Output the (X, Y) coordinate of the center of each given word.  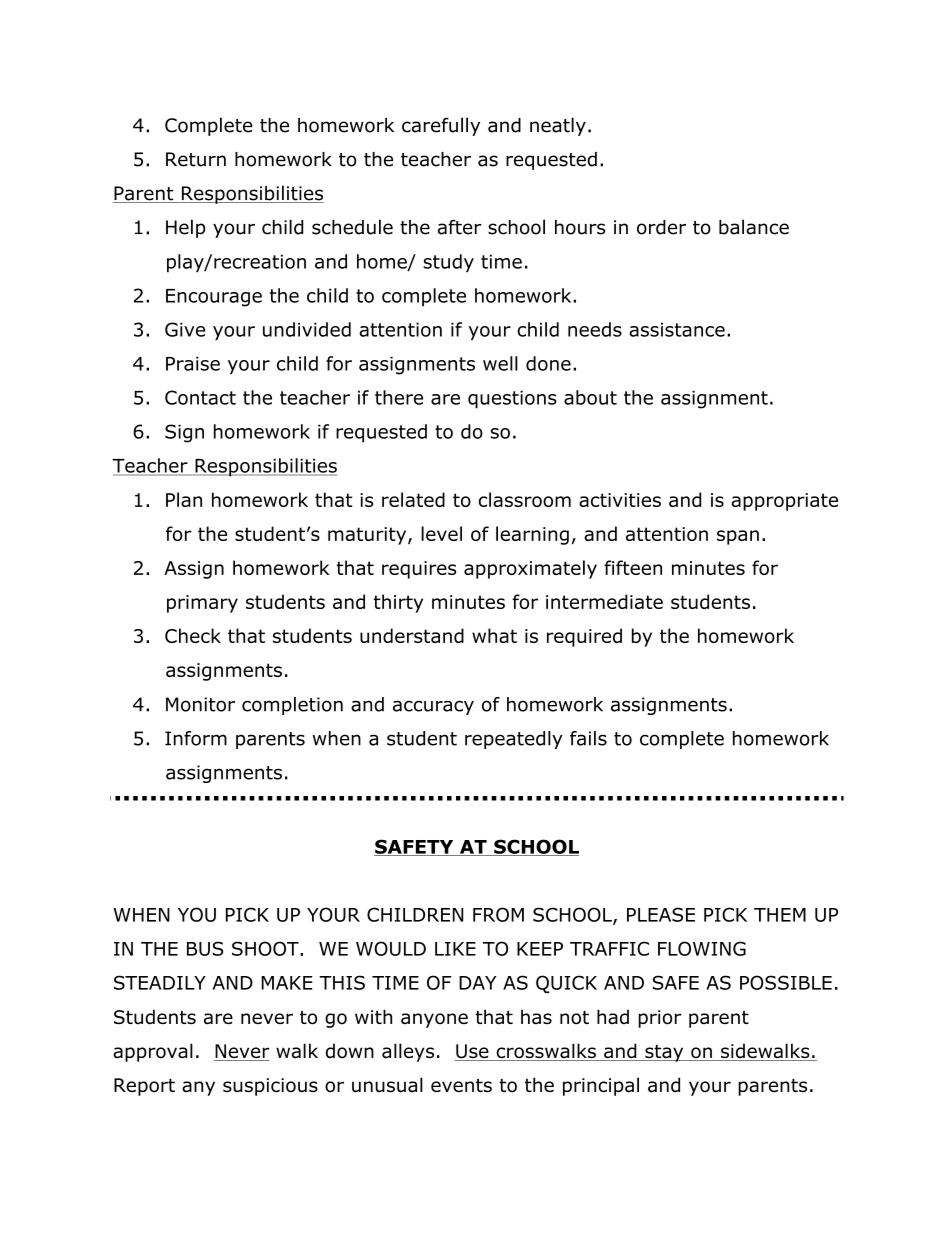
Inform (196, 738)
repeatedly (514, 740)
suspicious (270, 1087)
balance (754, 227)
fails (588, 738)
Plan (184, 499)
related (413, 499)
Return (196, 159)
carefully (441, 126)
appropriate (784, 502)
